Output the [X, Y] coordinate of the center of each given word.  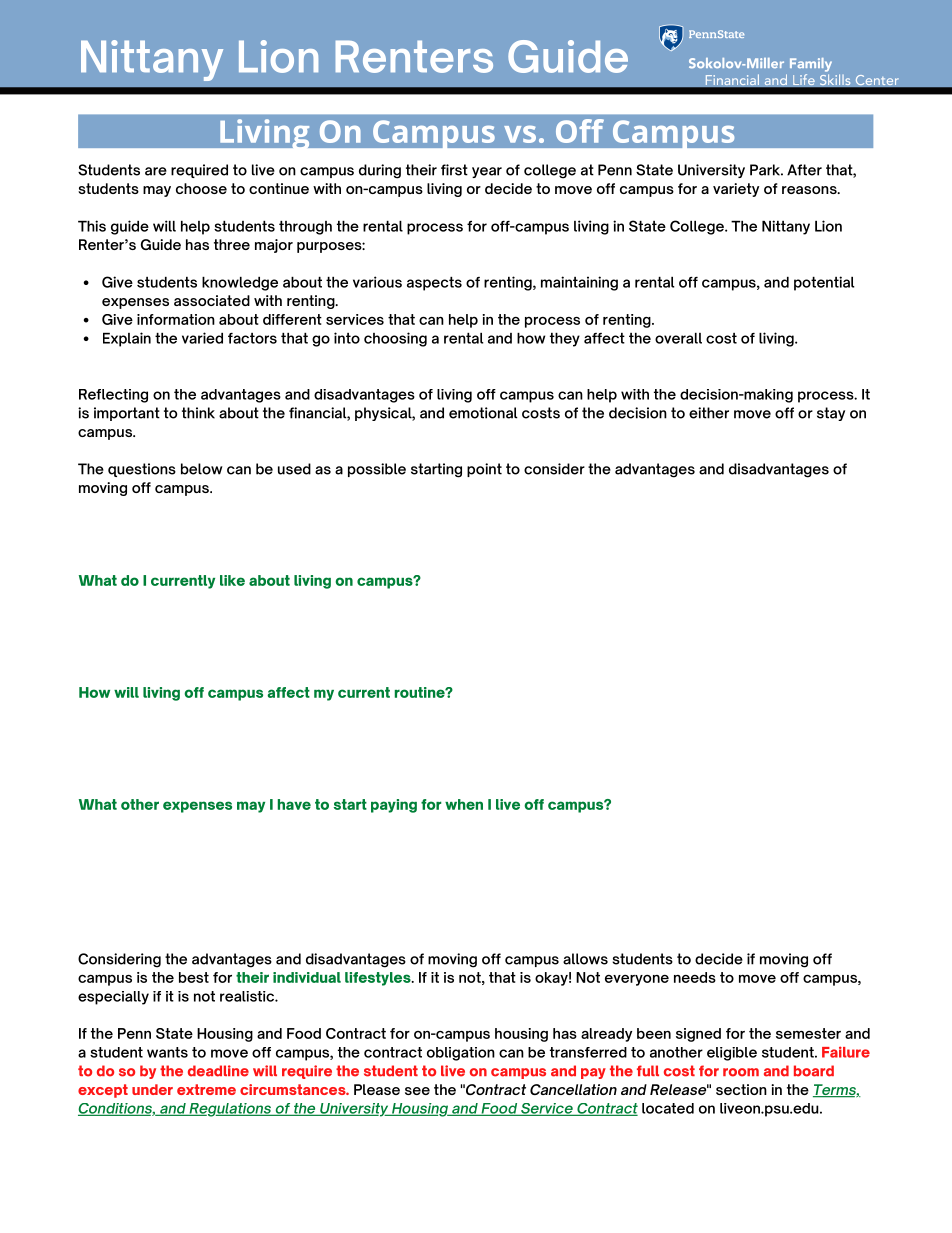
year [487, 172]
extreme [206, 1089]
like [232, 580]
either [709, 413]
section [741, 1089]
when [464, 804]
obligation [461, 1054]
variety [736, 190]
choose [201, 188]
